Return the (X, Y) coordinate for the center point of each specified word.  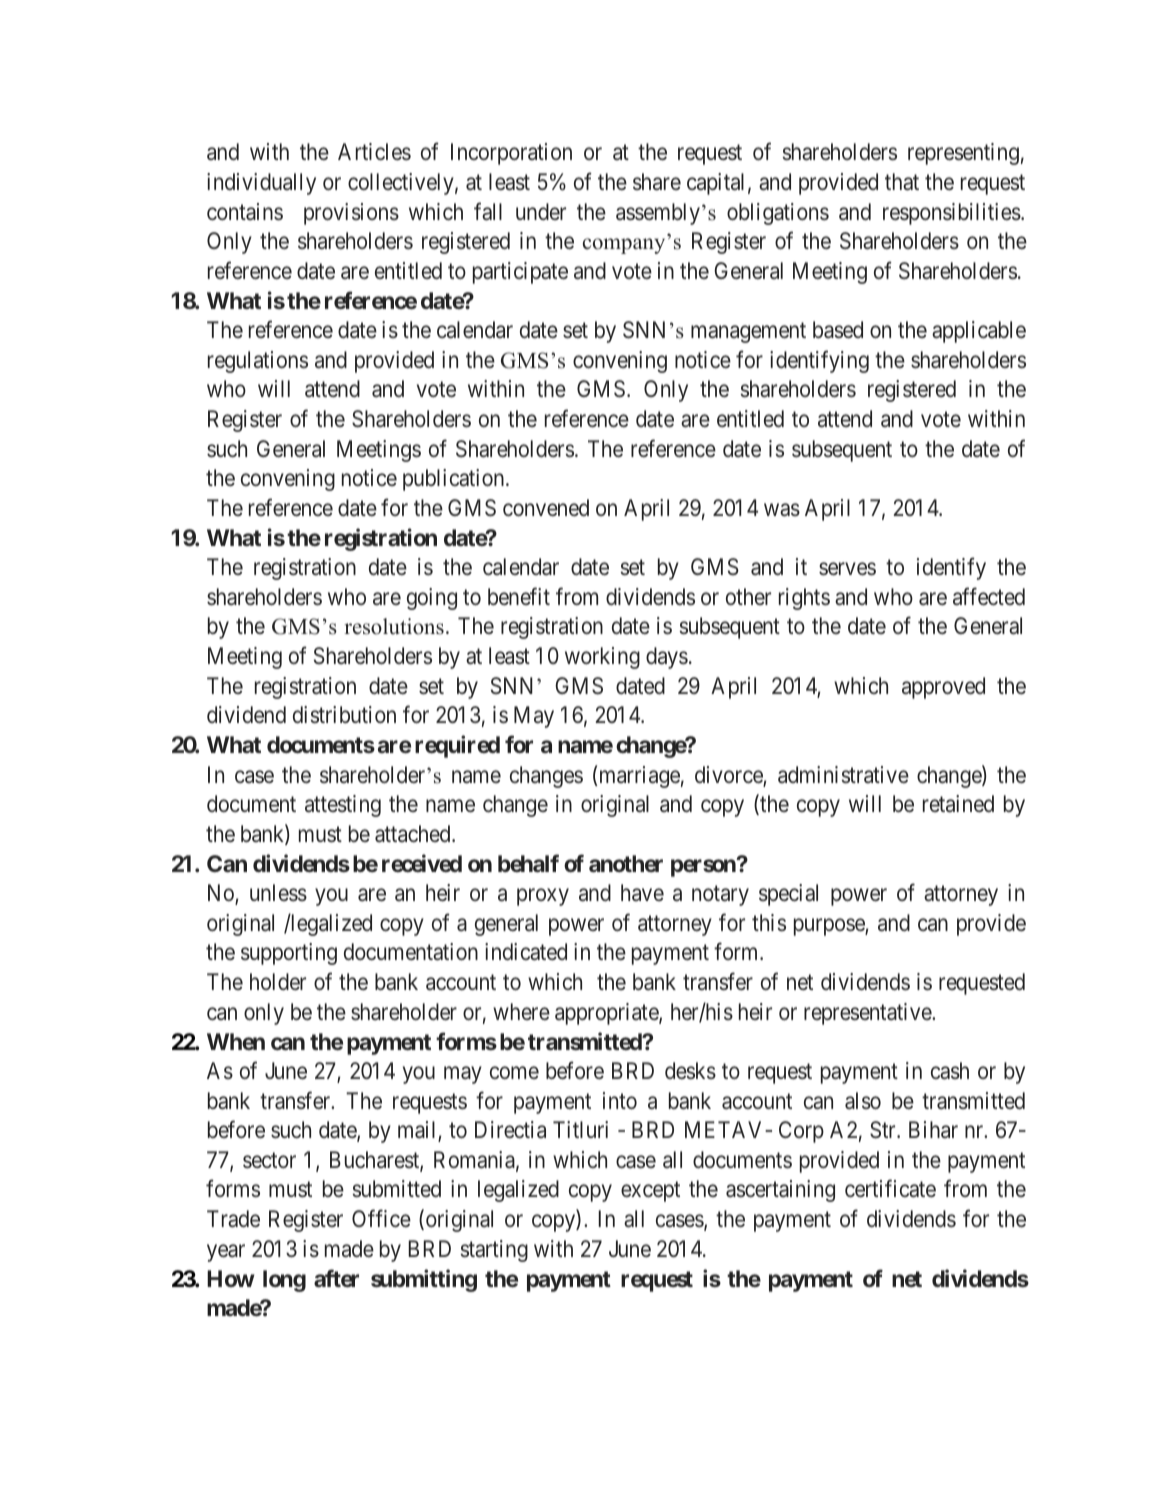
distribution (344, 715)
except (650, 1192)
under (541, 211)
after (336, 1278)
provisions (351, 214)
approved (943, 688)
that (902, 182)
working (602, 658)
